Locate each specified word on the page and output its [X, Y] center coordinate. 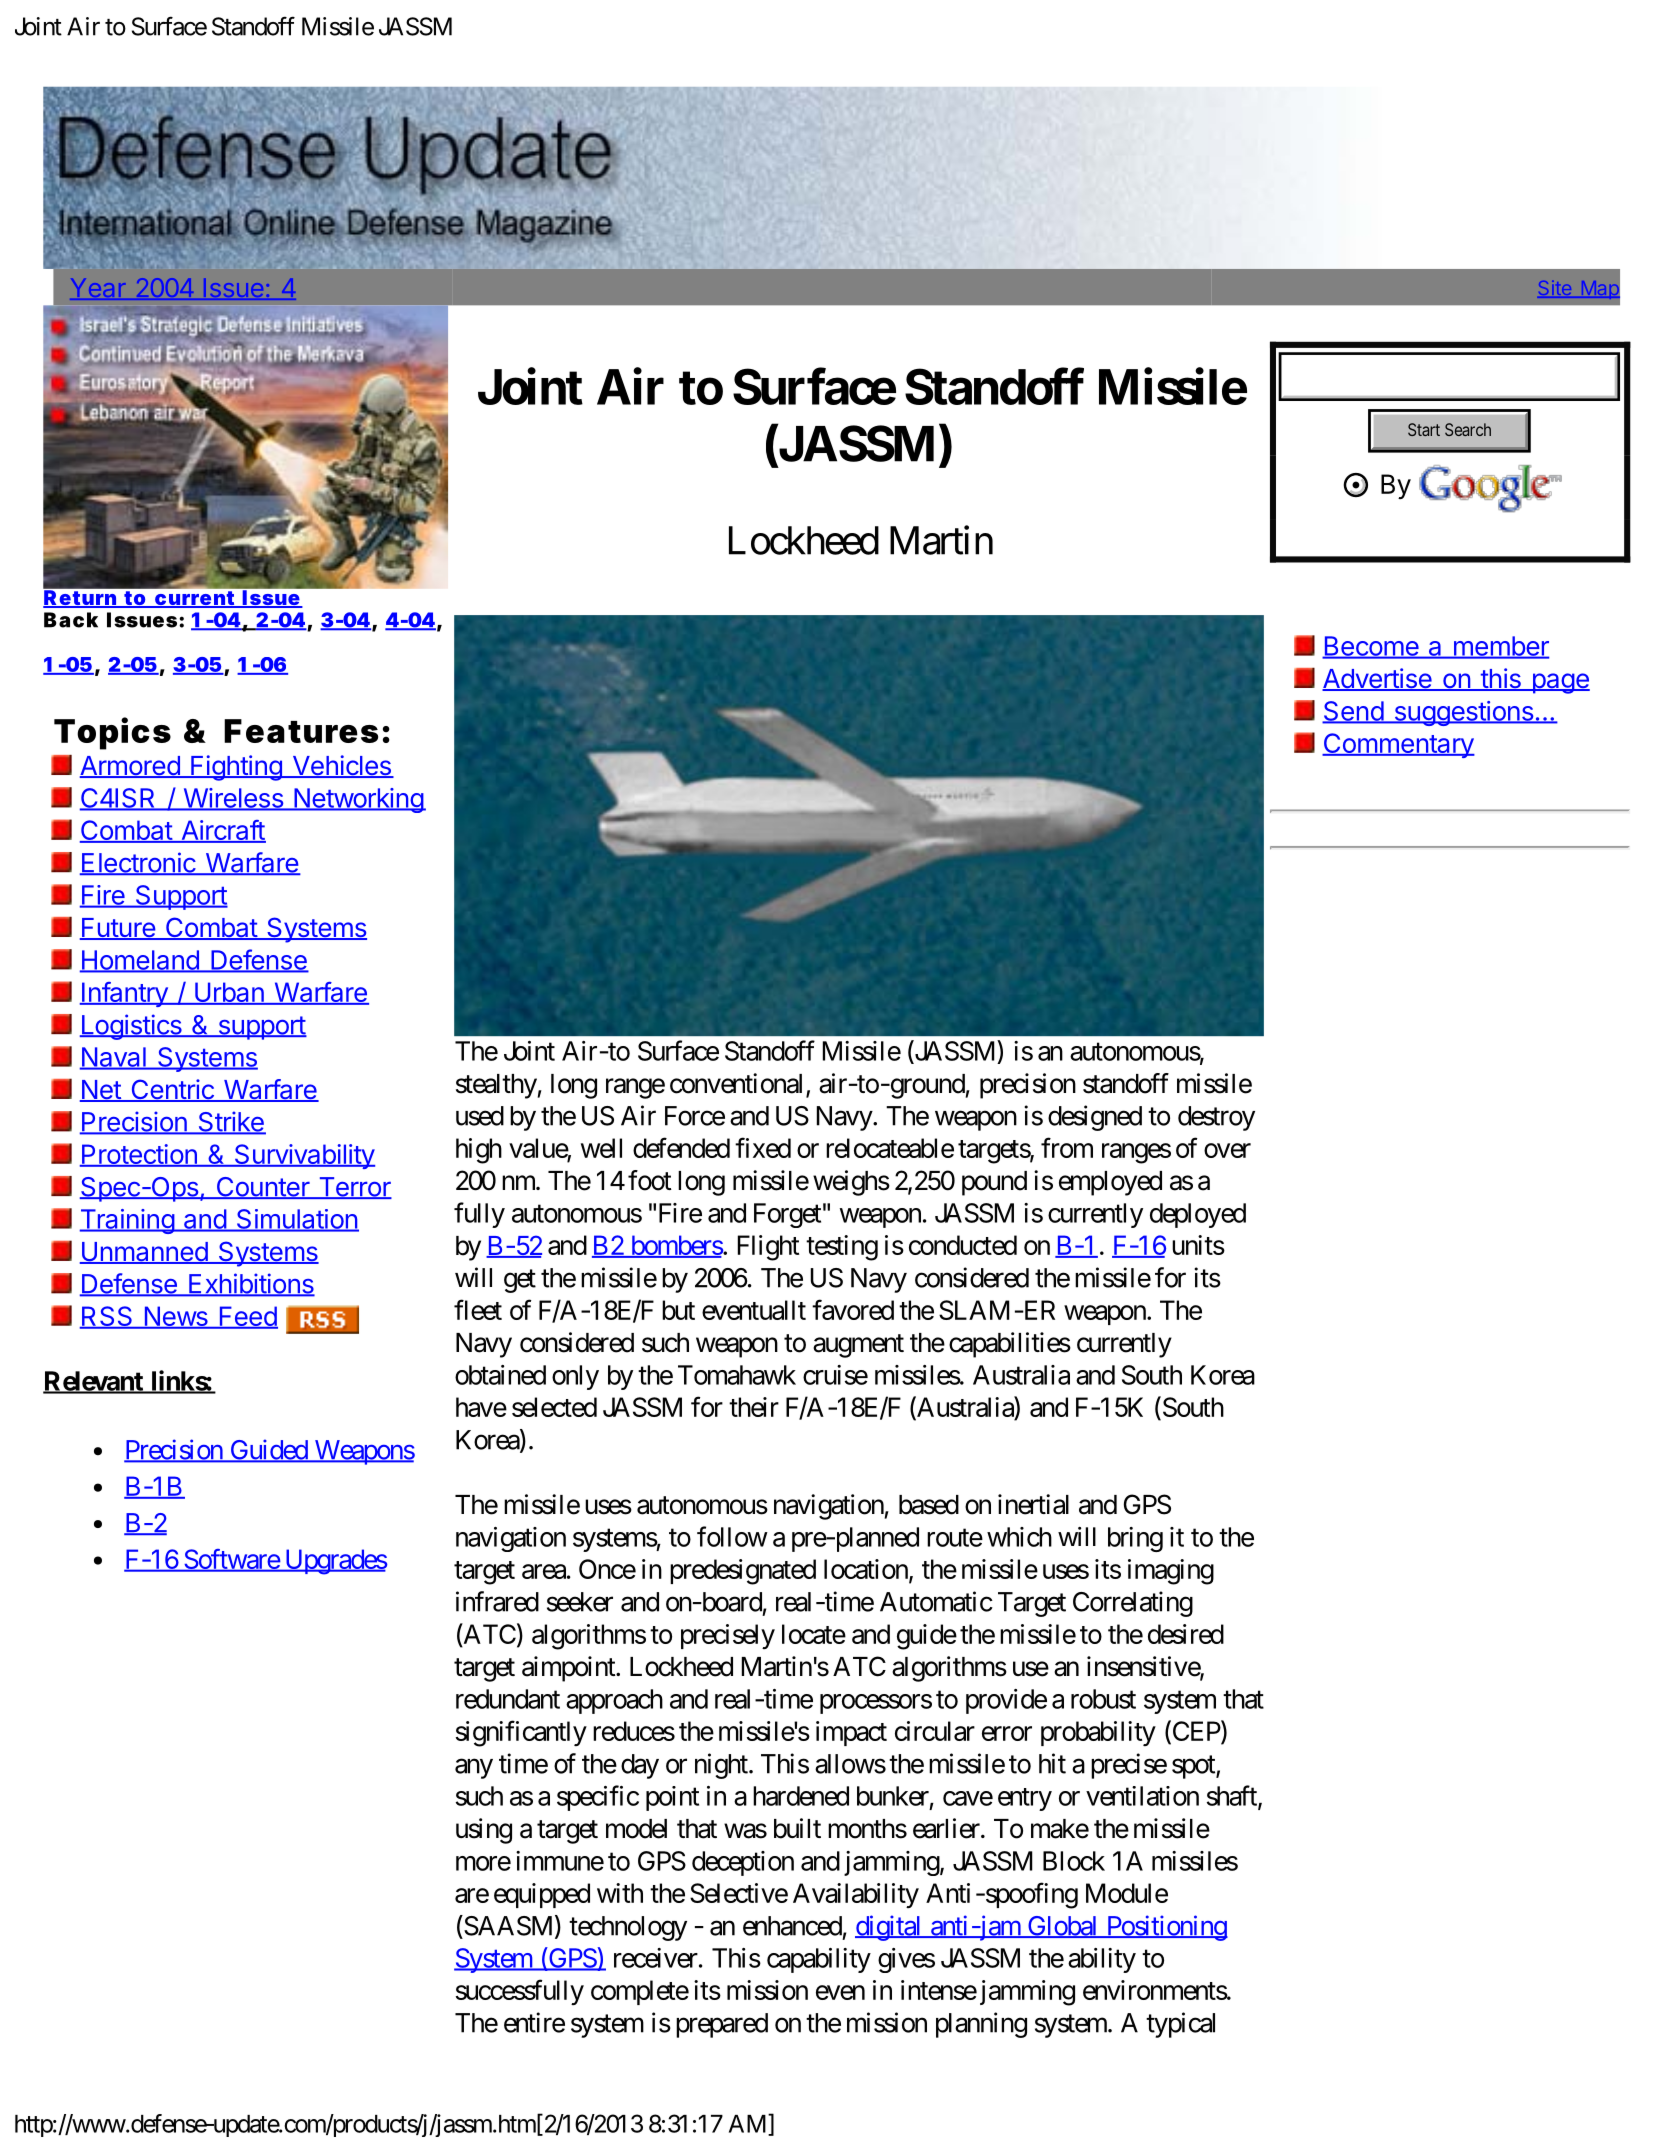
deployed [1198, 1215]
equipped [542, 1895]
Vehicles [341, 766]
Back [71, 620]
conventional [738, 1084]
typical [1180, 2025]
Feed [247, 1317]
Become [1371, 647]
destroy [1216, 1118]
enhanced [792, 1926]
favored [853, 1309]
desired [1186, 1634]
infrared [497, 1601]
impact [851, 1733]
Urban [229, 993]
